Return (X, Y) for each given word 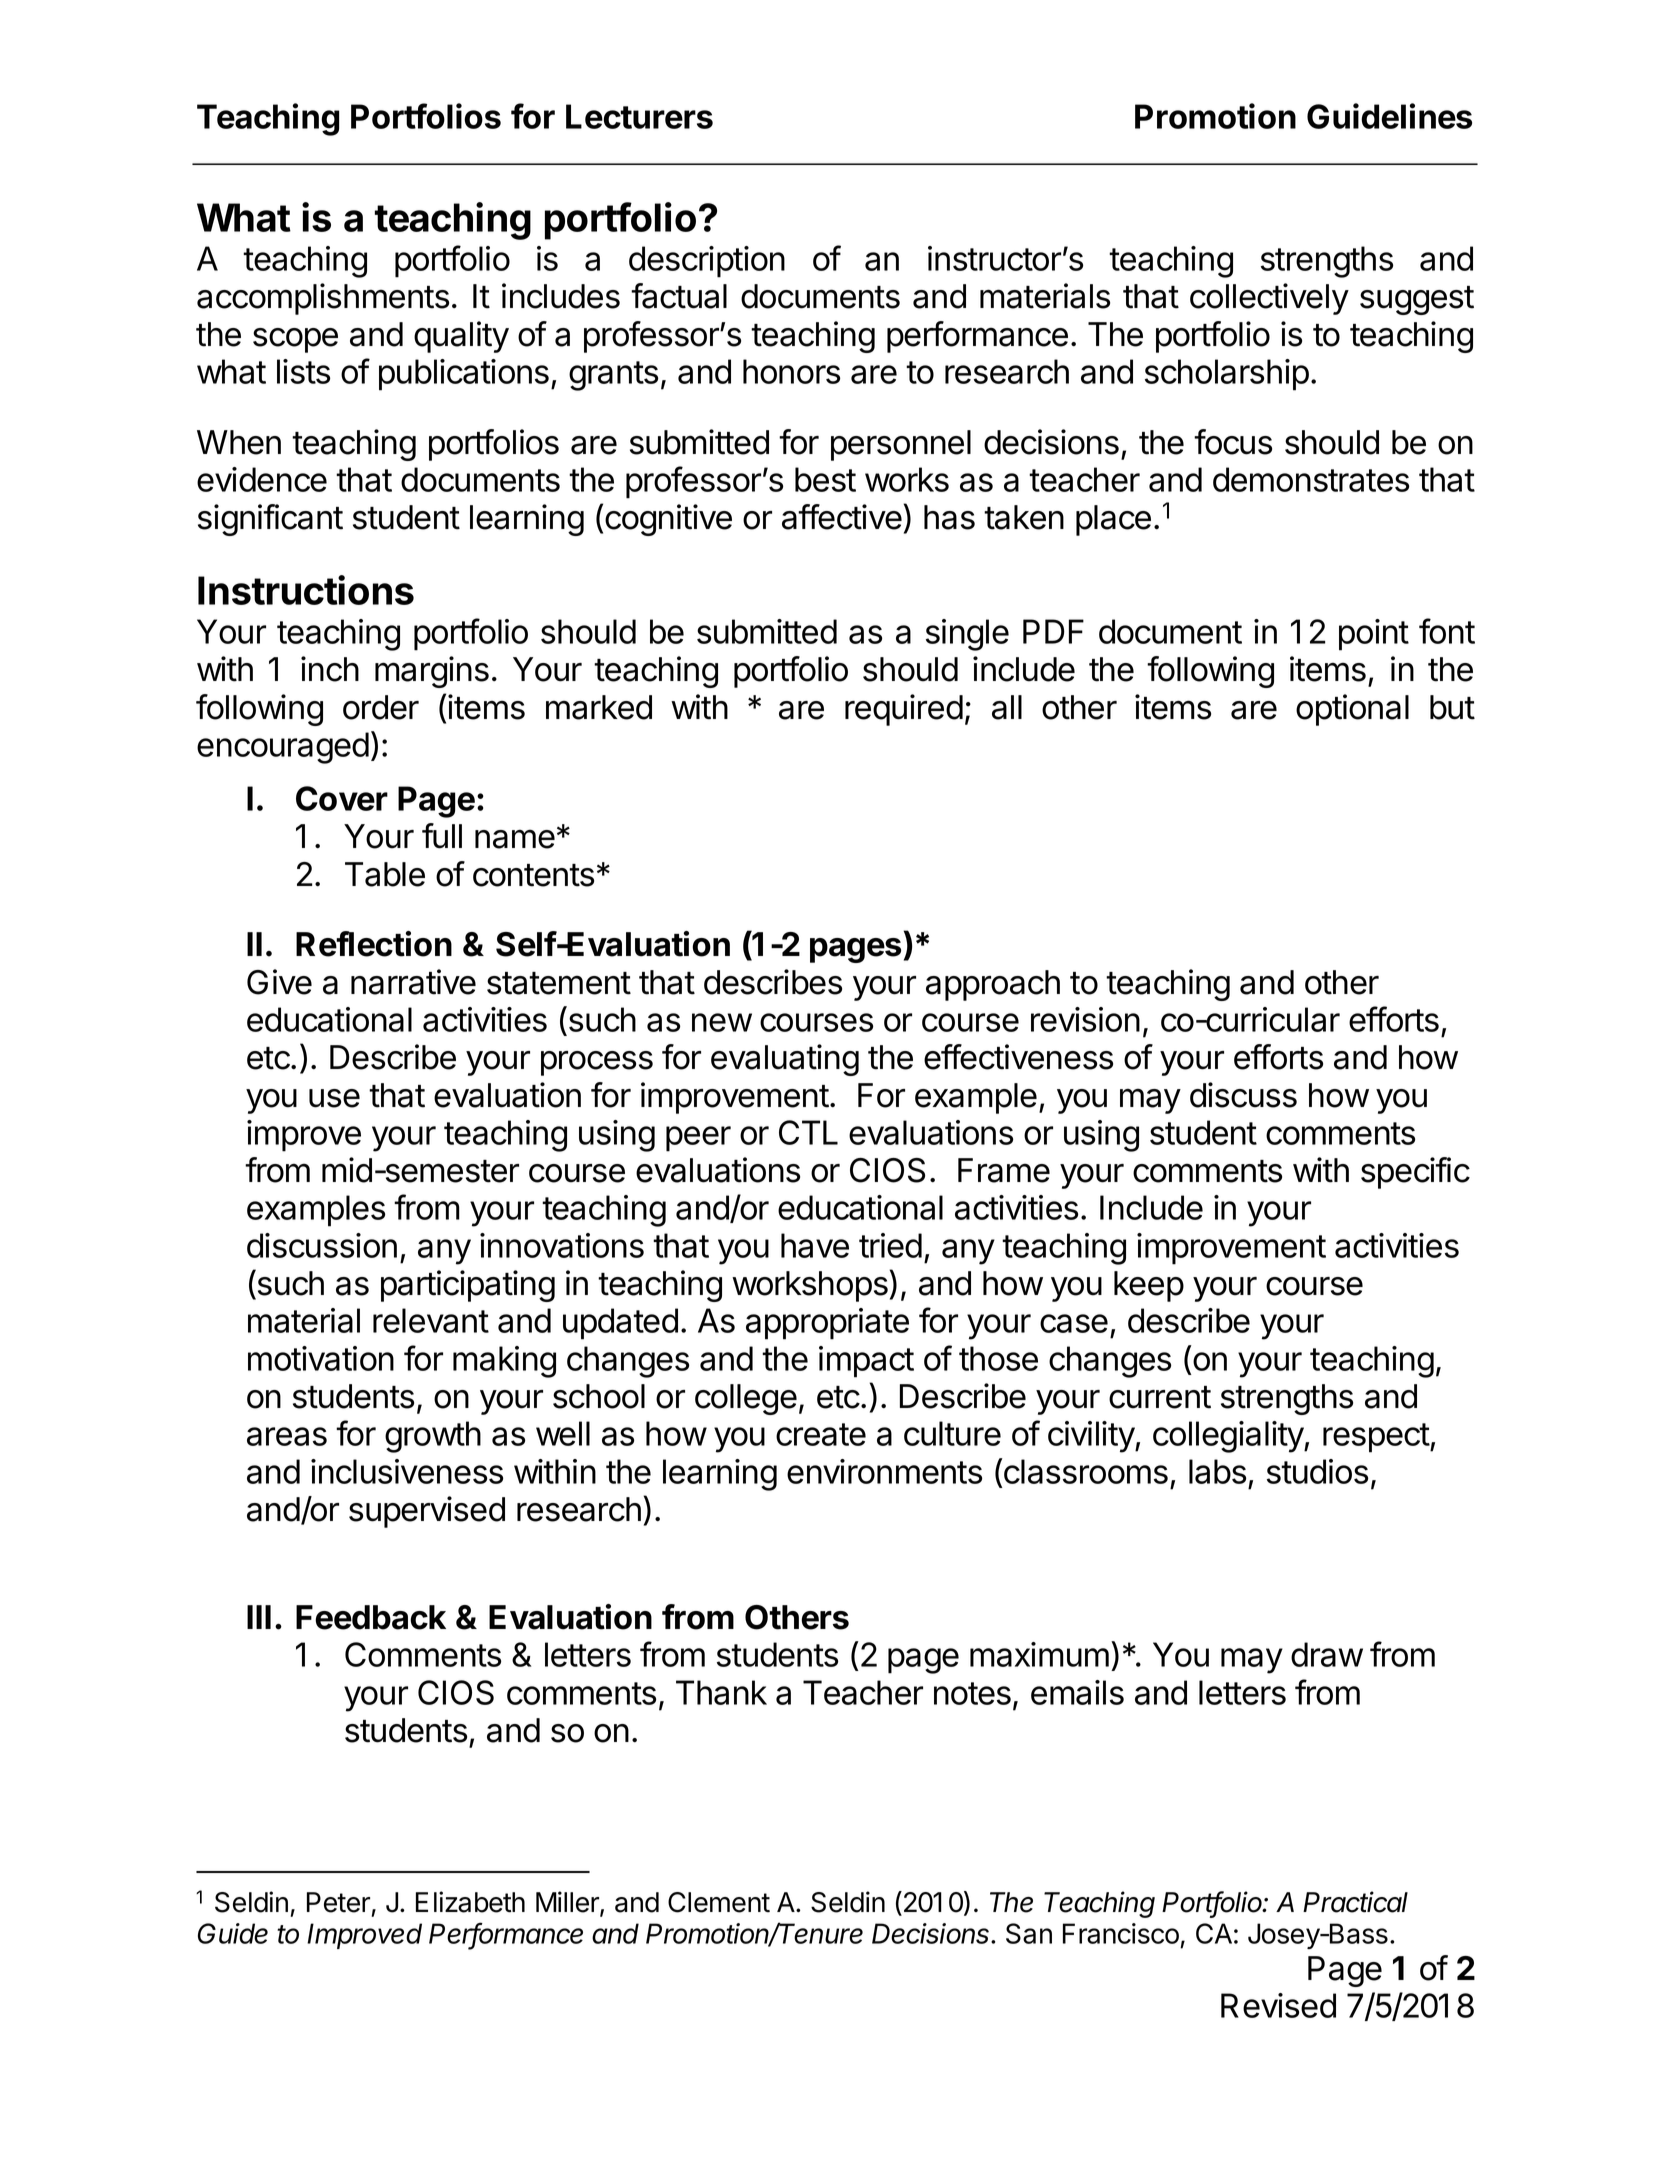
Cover (342, 798)
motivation (321, 1358)
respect (1377, 1438)
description (707, 262)
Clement (719, 1902)
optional (1352, 710)
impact (866, 1362)
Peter (338, 1902)
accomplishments (323, 299)
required (904, 710)
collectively (1269, 299)
